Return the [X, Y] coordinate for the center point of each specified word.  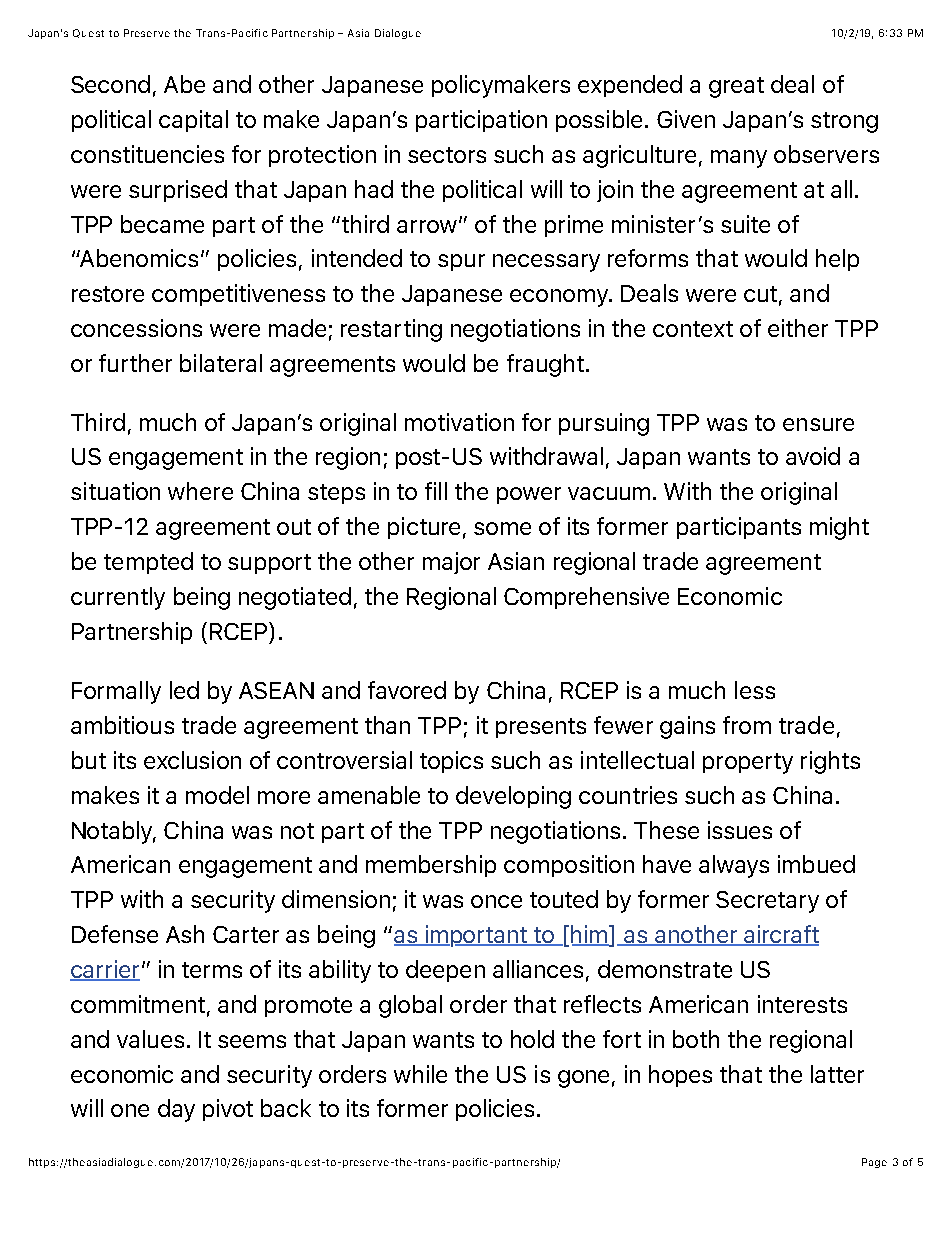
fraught [545, 365]
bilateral [221, 363]
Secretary [767, 902]
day [176, 1110]
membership [431, 866]
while [420, 1074]
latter [837, 1074]
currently [118, 598]
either [798, 328]
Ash [185, 934]
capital [193, 121]
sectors [447, 155]
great [736, 87]
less [755, 690]
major [451, 563]
